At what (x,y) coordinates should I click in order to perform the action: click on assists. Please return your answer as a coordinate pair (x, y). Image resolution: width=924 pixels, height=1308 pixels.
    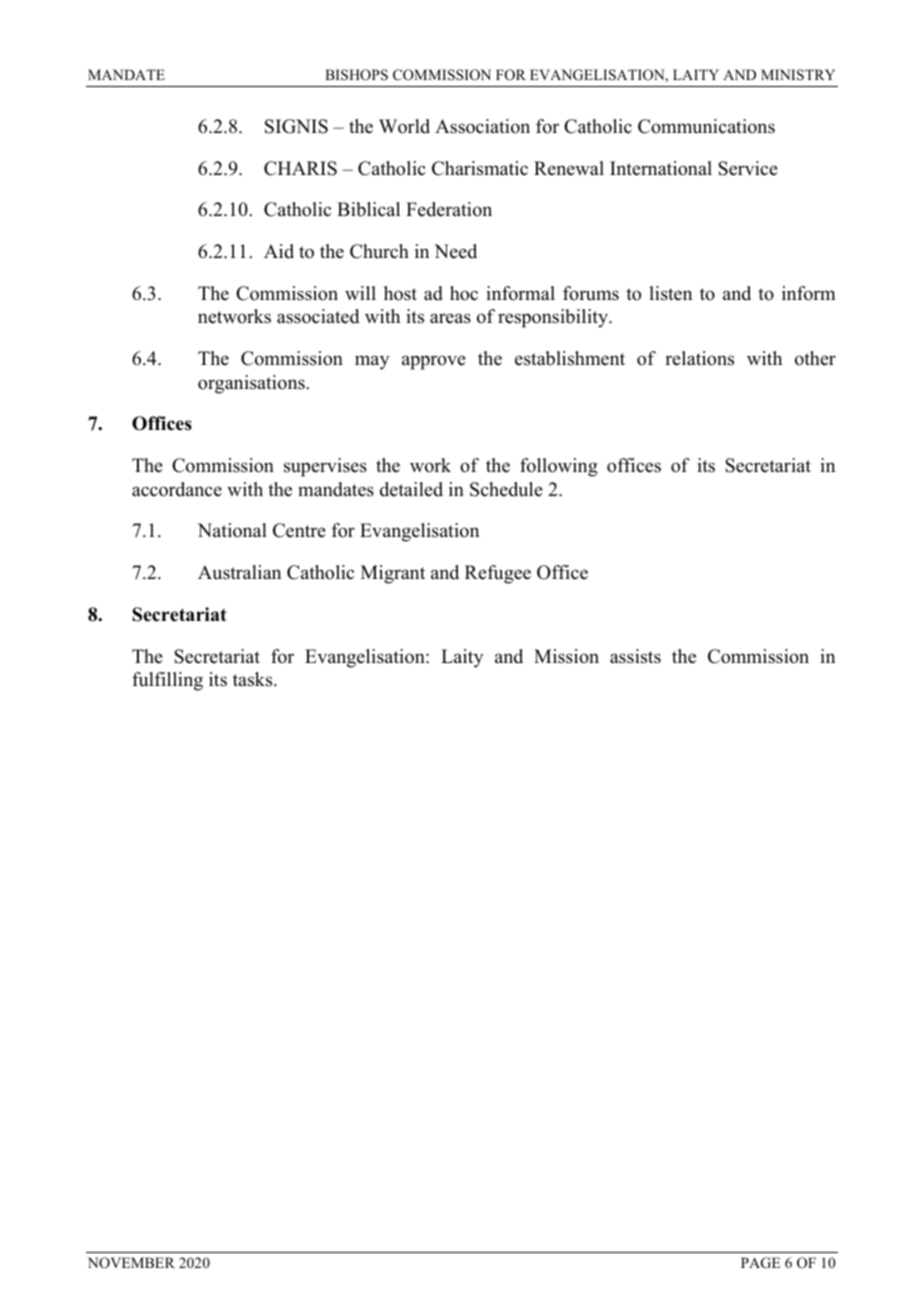
    Looking at the image, I should click on (635, 656).
